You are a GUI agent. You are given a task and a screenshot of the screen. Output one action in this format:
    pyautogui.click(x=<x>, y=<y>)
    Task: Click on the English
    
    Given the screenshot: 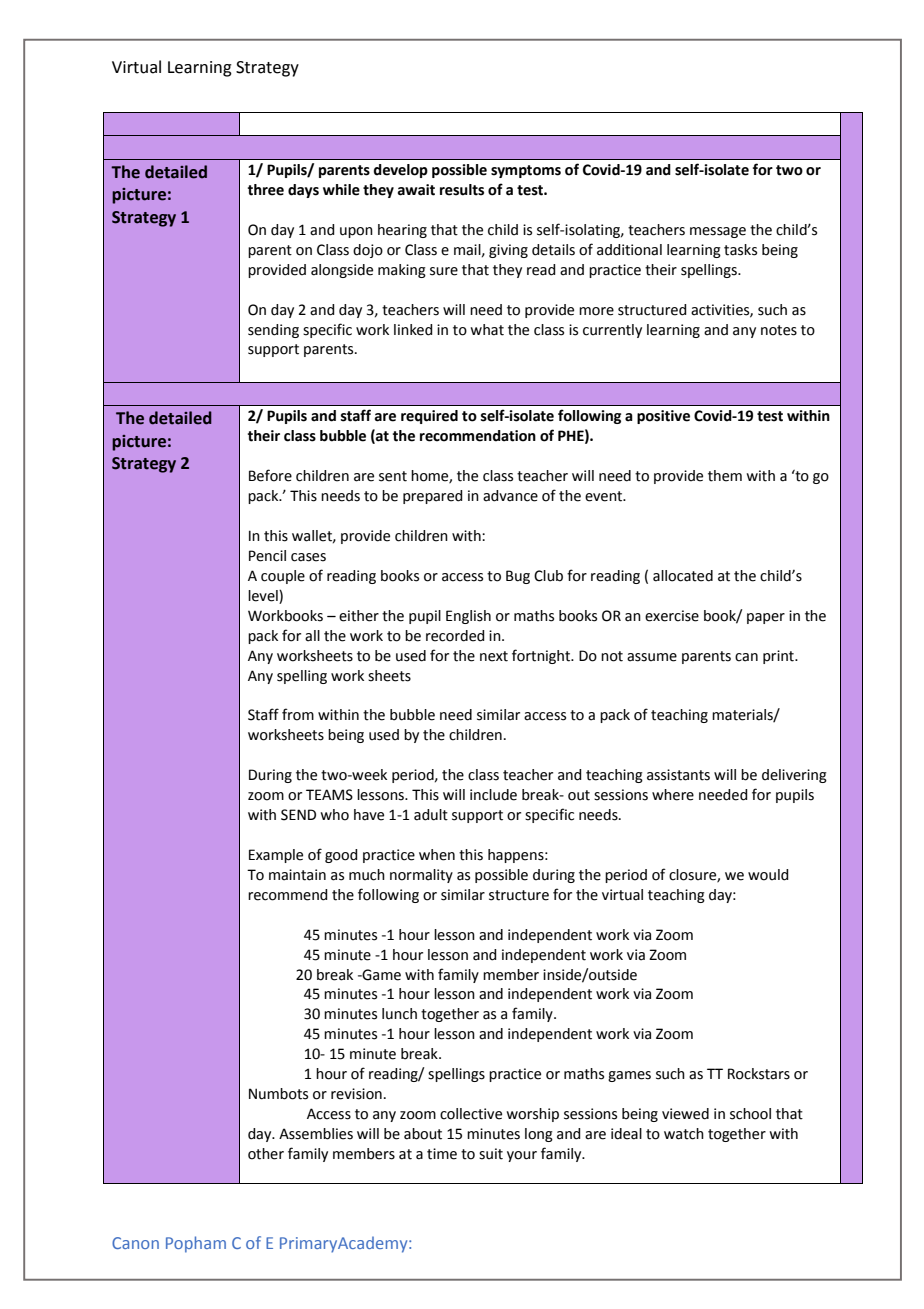 What is the action you would take?
    pyautogui.click(x=468, y=617)
